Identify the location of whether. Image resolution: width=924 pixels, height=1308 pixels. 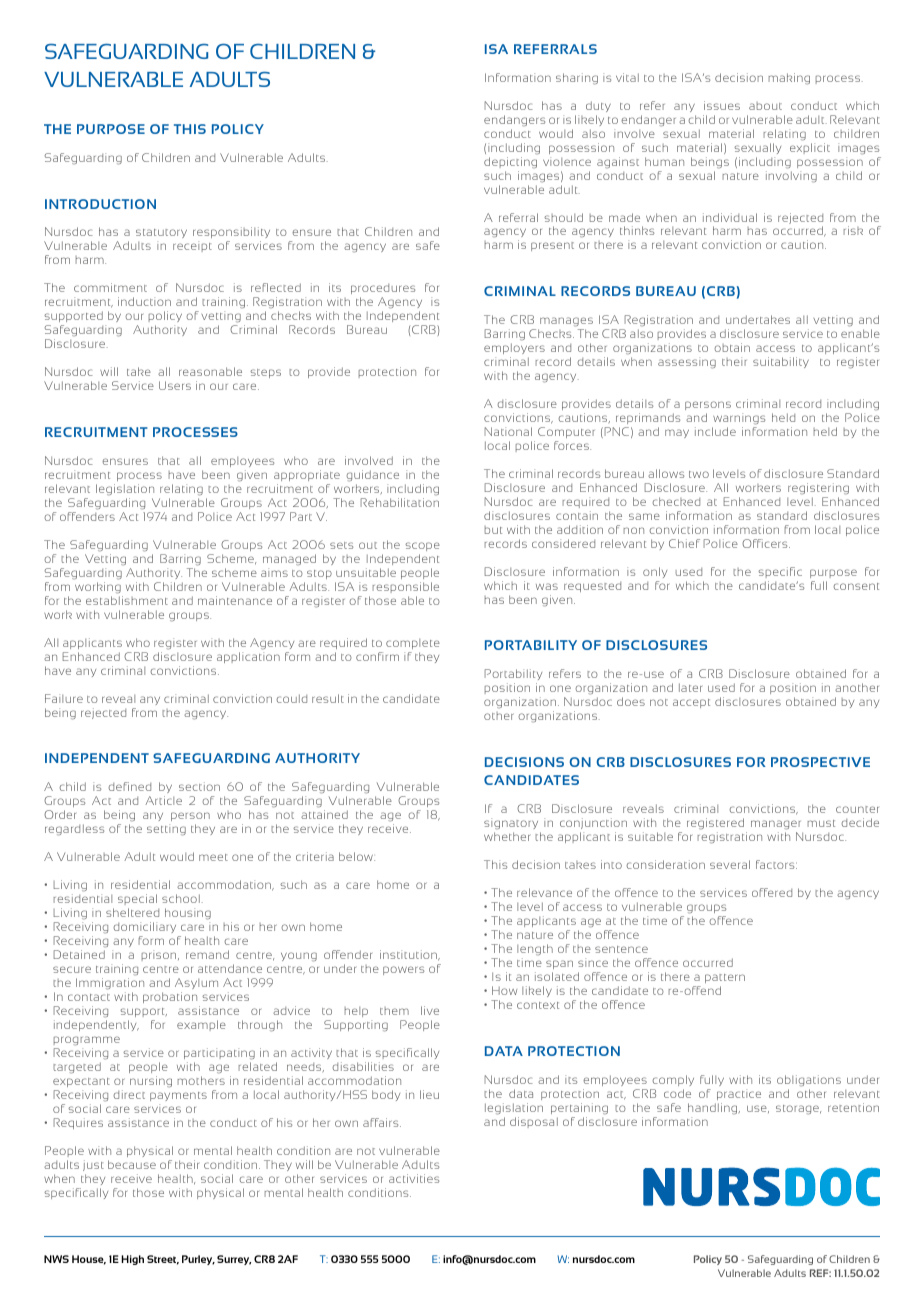
(507, 836).
